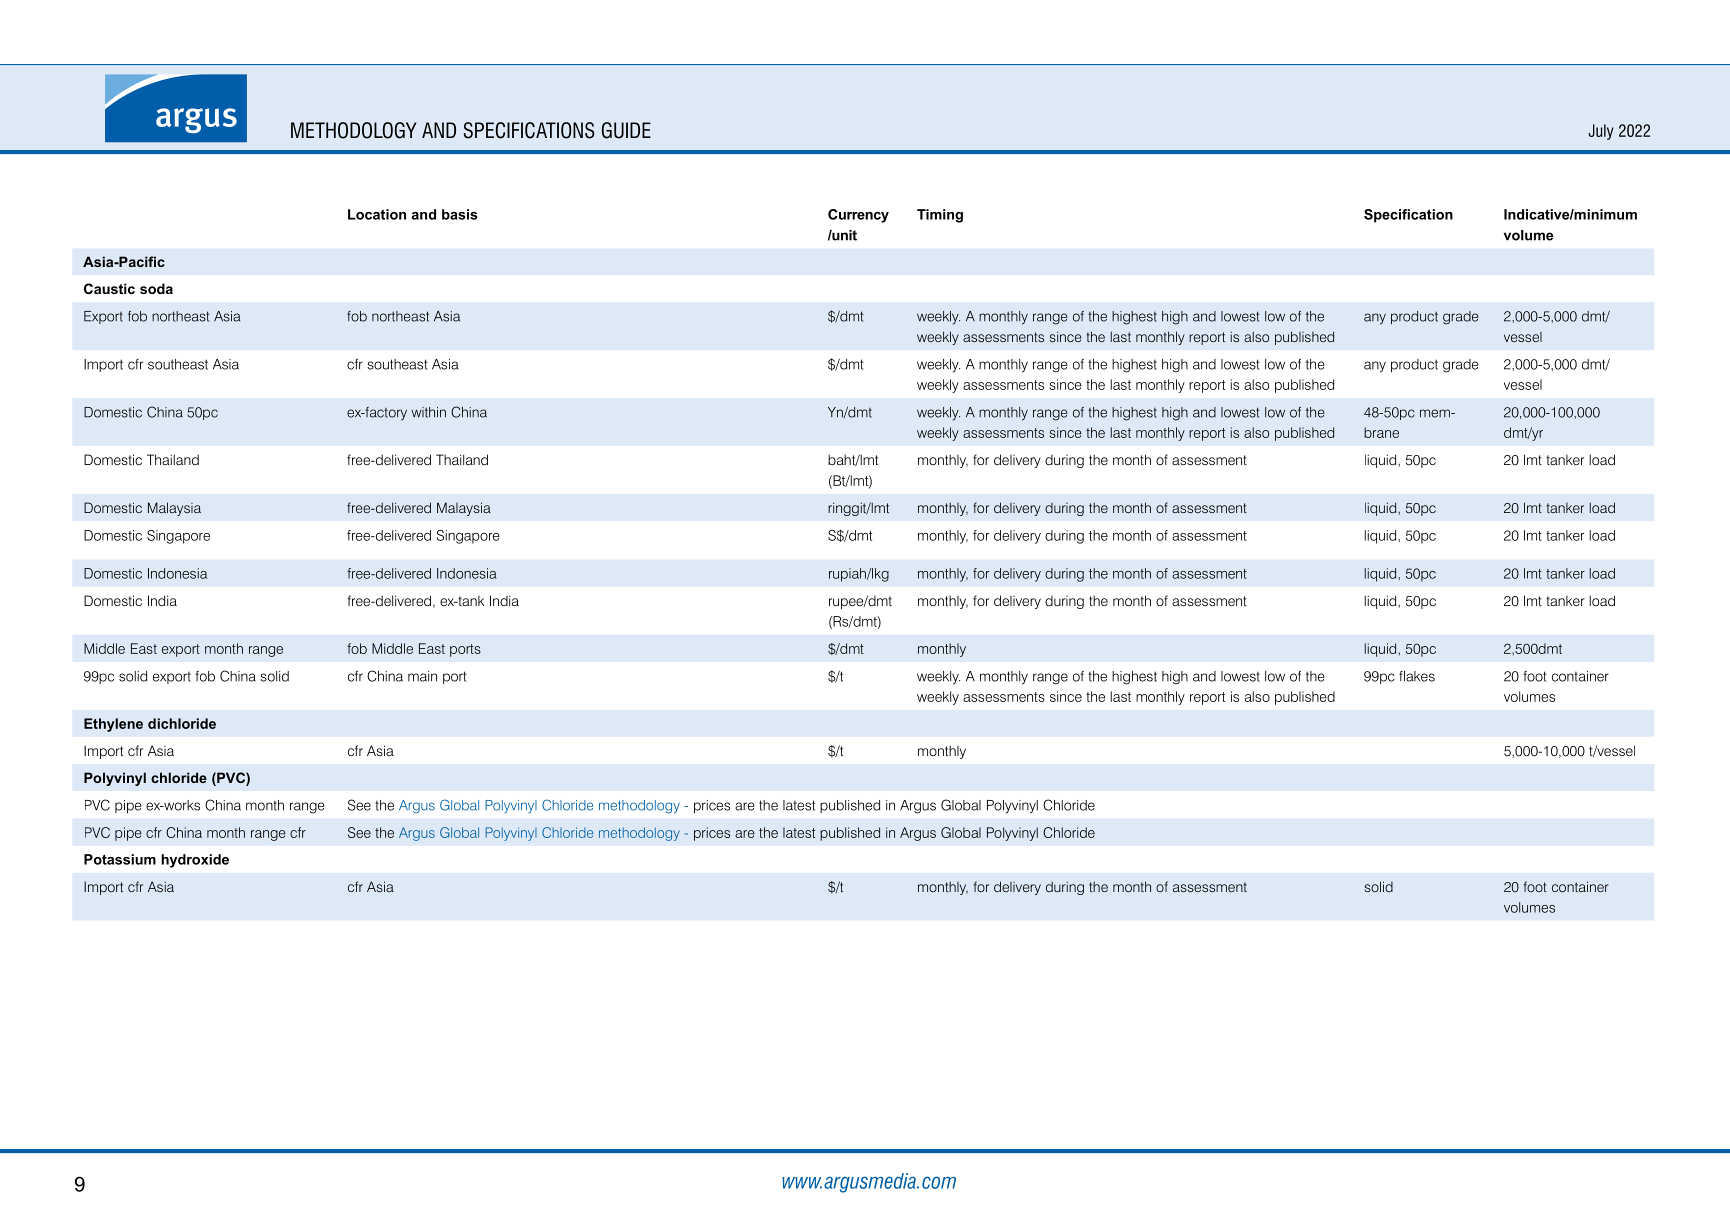  Describe the element at coordinates (195, 861) in the document. I see `hydroxide` at that location.
